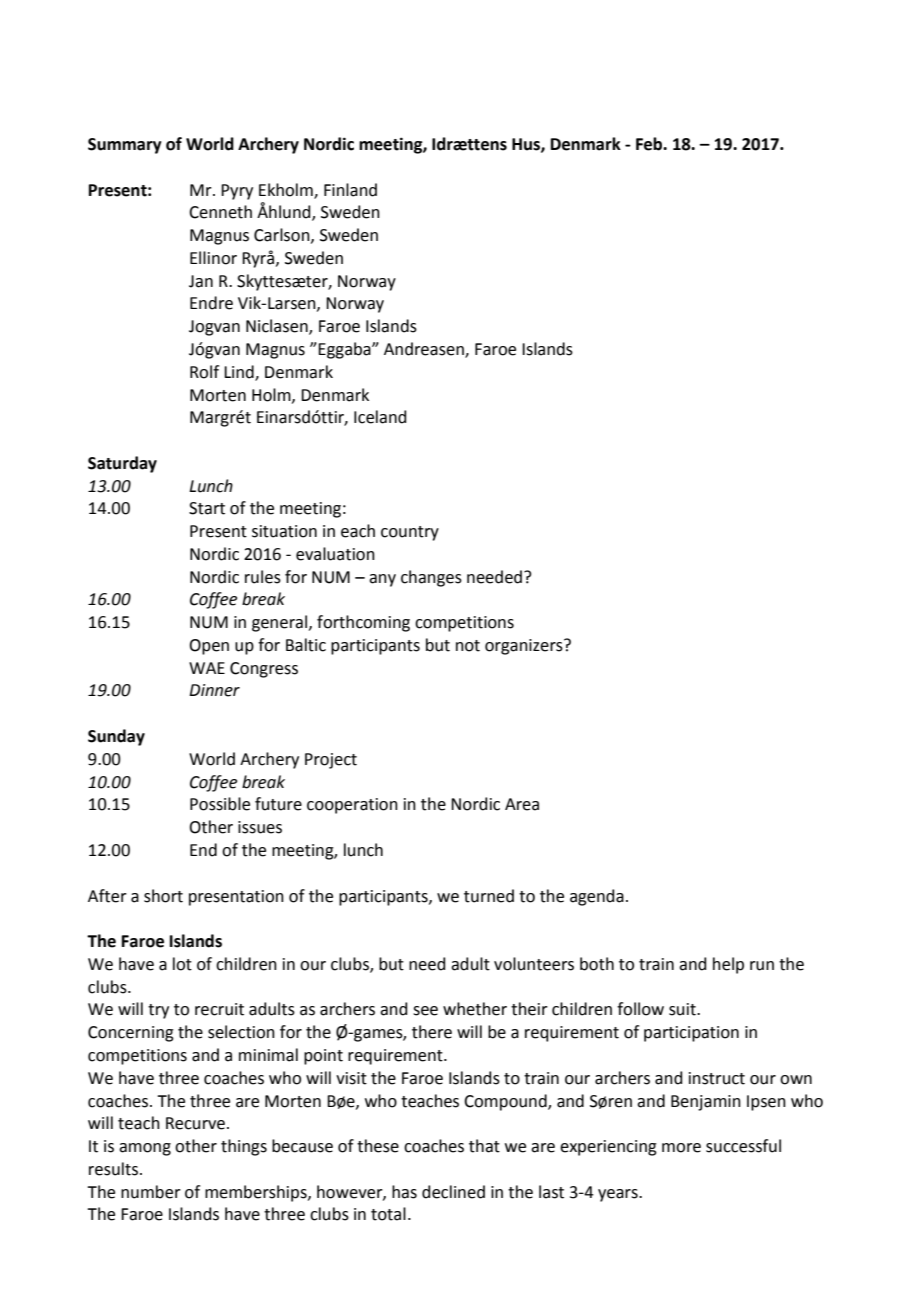 The image size is (924, 1309). I want to click on turned, so click(489, 896).
